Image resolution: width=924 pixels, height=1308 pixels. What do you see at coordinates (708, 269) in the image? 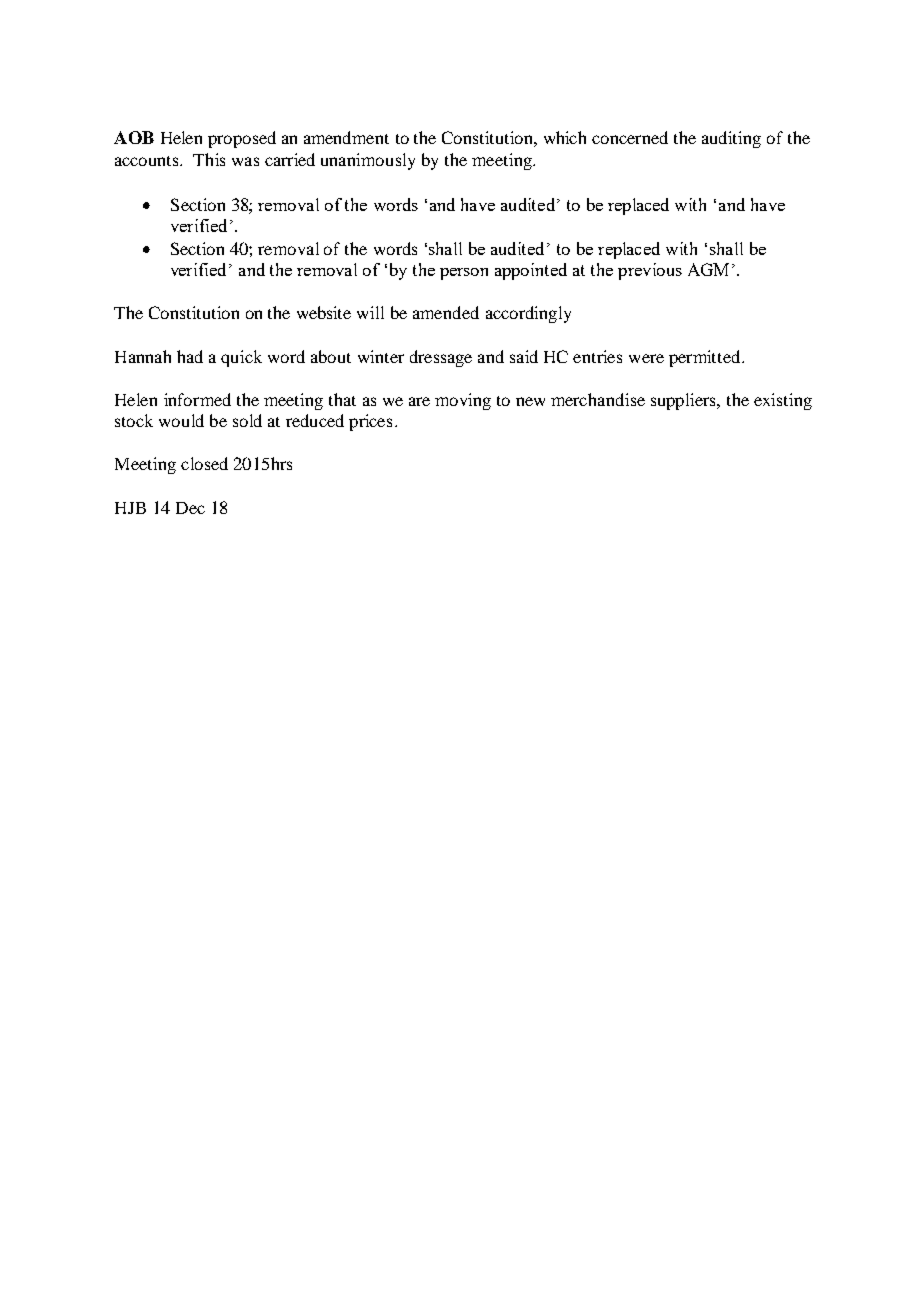
I see `AGM` at bounding box center [708, 269].
